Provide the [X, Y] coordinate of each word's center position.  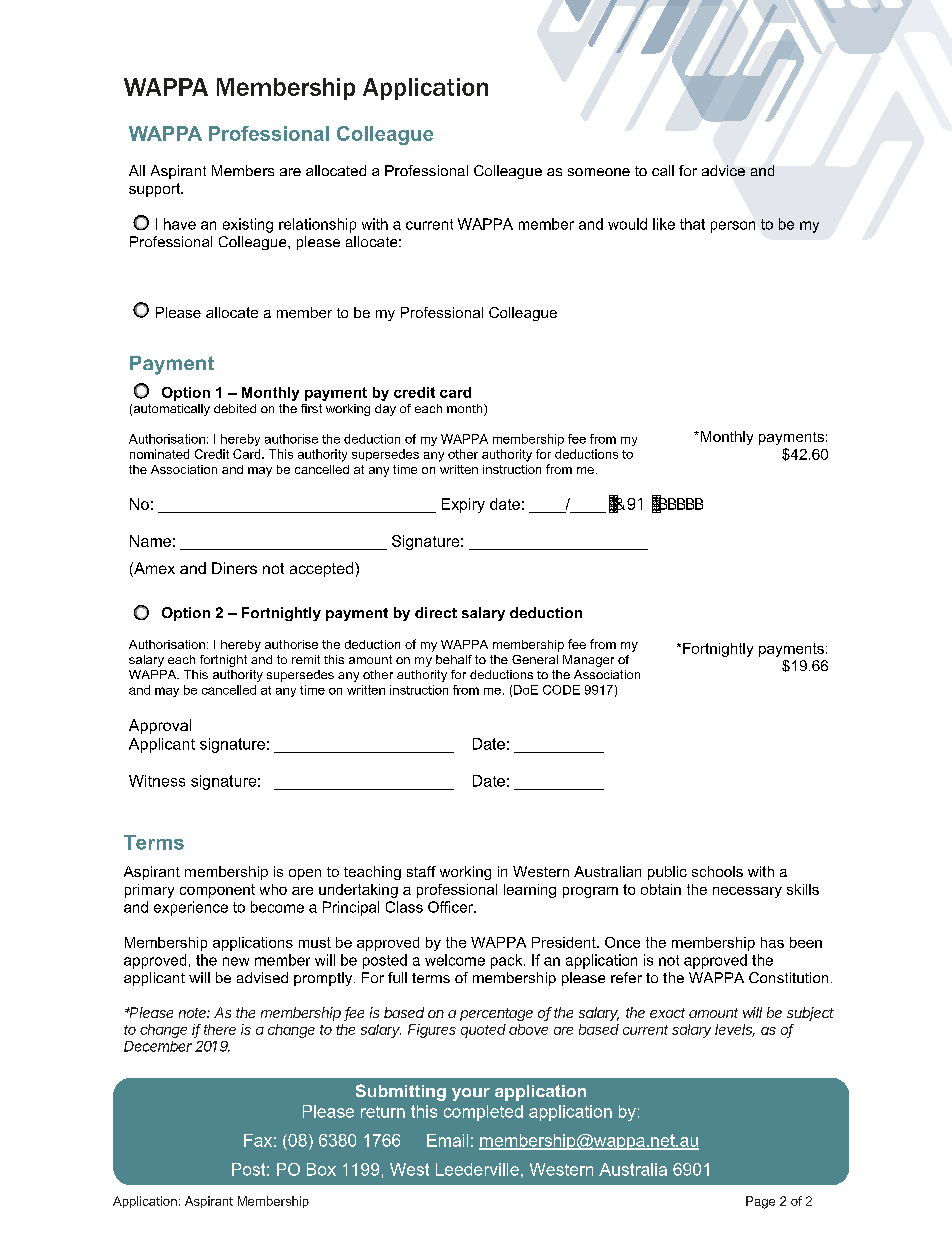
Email [447, 1140]
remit [306, 659]
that [692, 224]
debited [235, 408]
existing [248, 225]
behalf [454, 659]
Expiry [463, 505]
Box [321, 1169]
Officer [452, 907]
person [733, 227]
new [236, 961]
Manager [588, 661]
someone [599, 172]
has [772, 942]
